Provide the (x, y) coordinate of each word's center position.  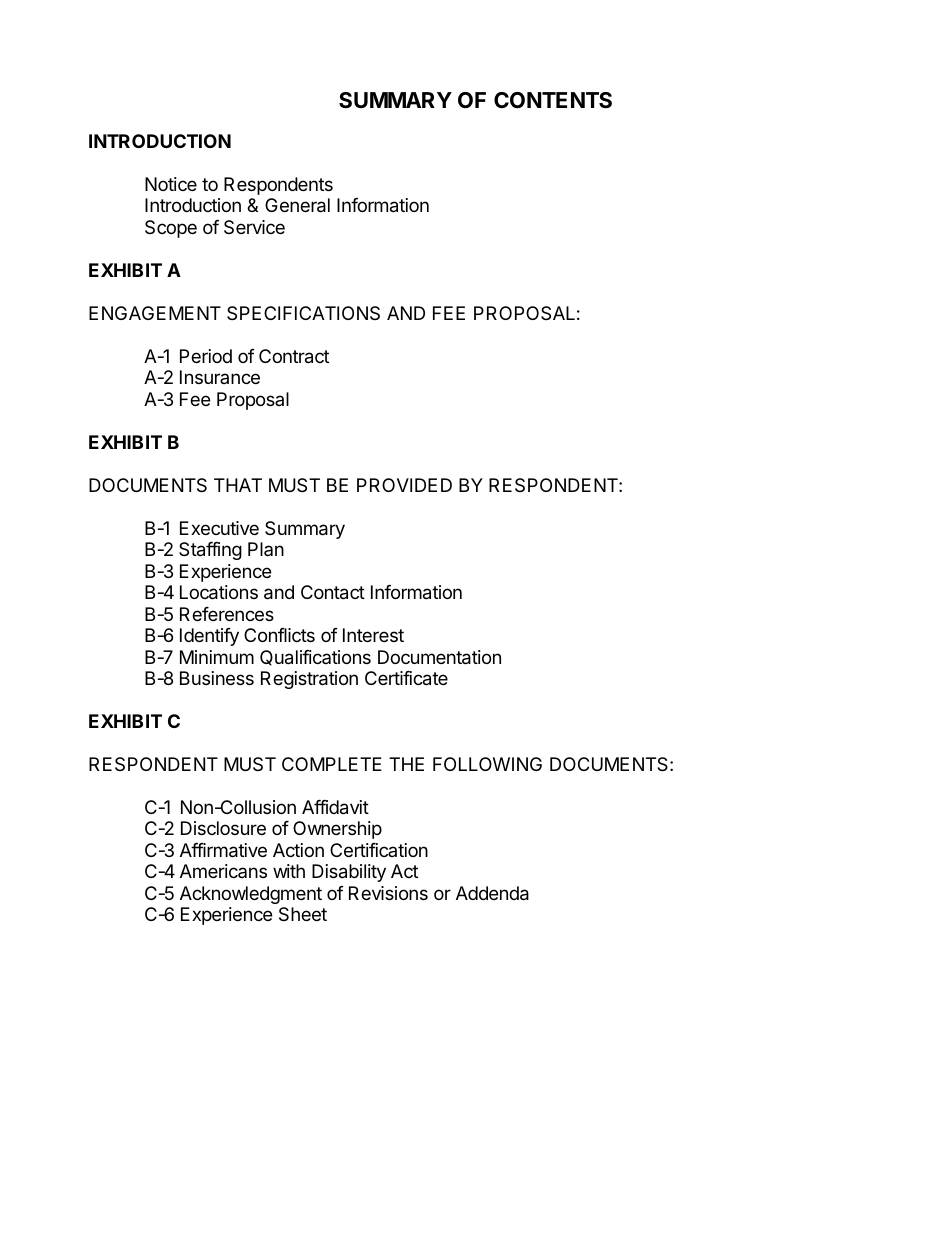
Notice (171, 184)
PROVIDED (404, 485)
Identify (209, 637)
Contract (294, 356)
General (297, 205)
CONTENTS (553, 100)
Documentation (439, 657)
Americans (223, 871)
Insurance (220, 377)
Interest (373, 635)
